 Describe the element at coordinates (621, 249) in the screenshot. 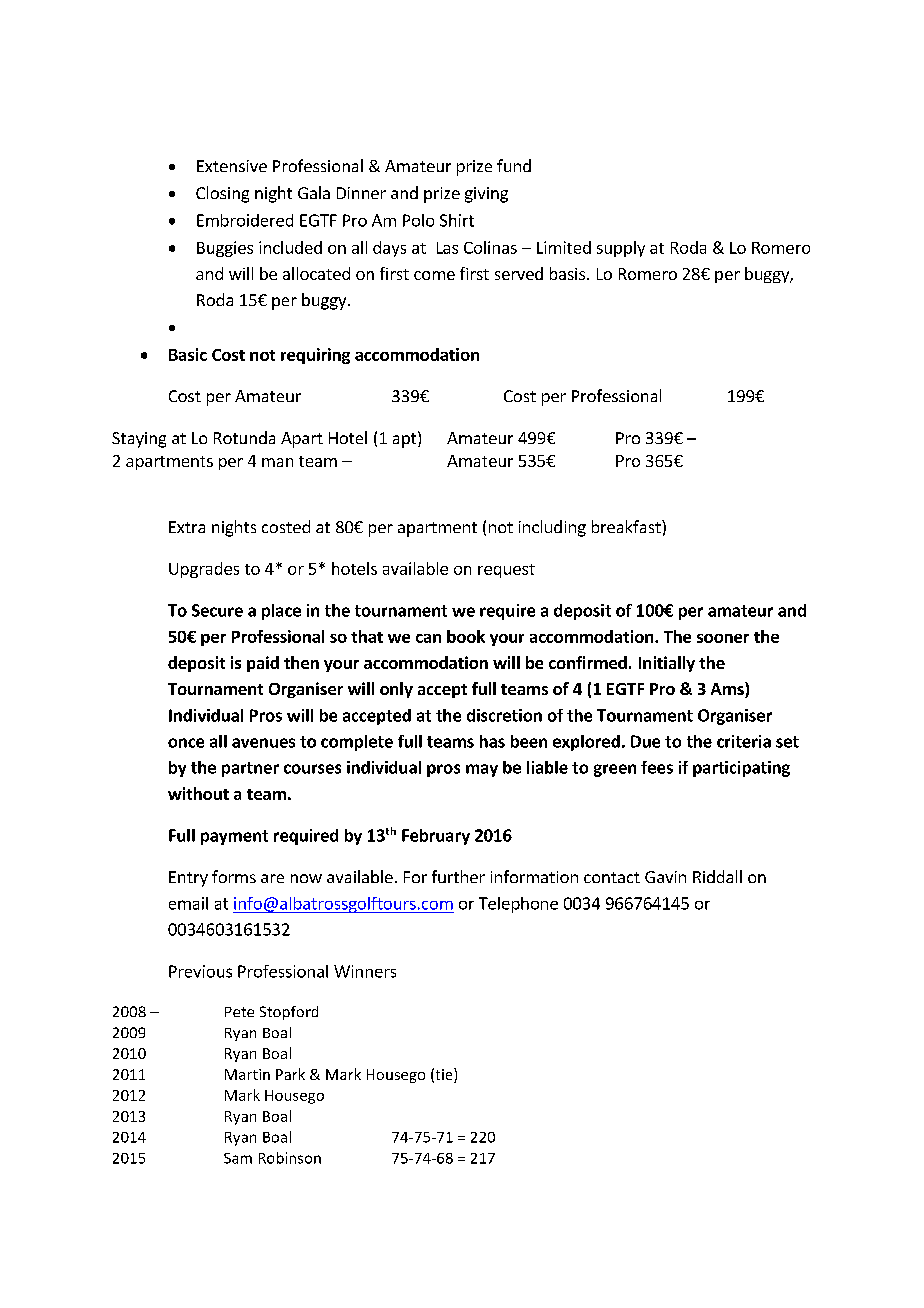

I see `supply` at that location.
